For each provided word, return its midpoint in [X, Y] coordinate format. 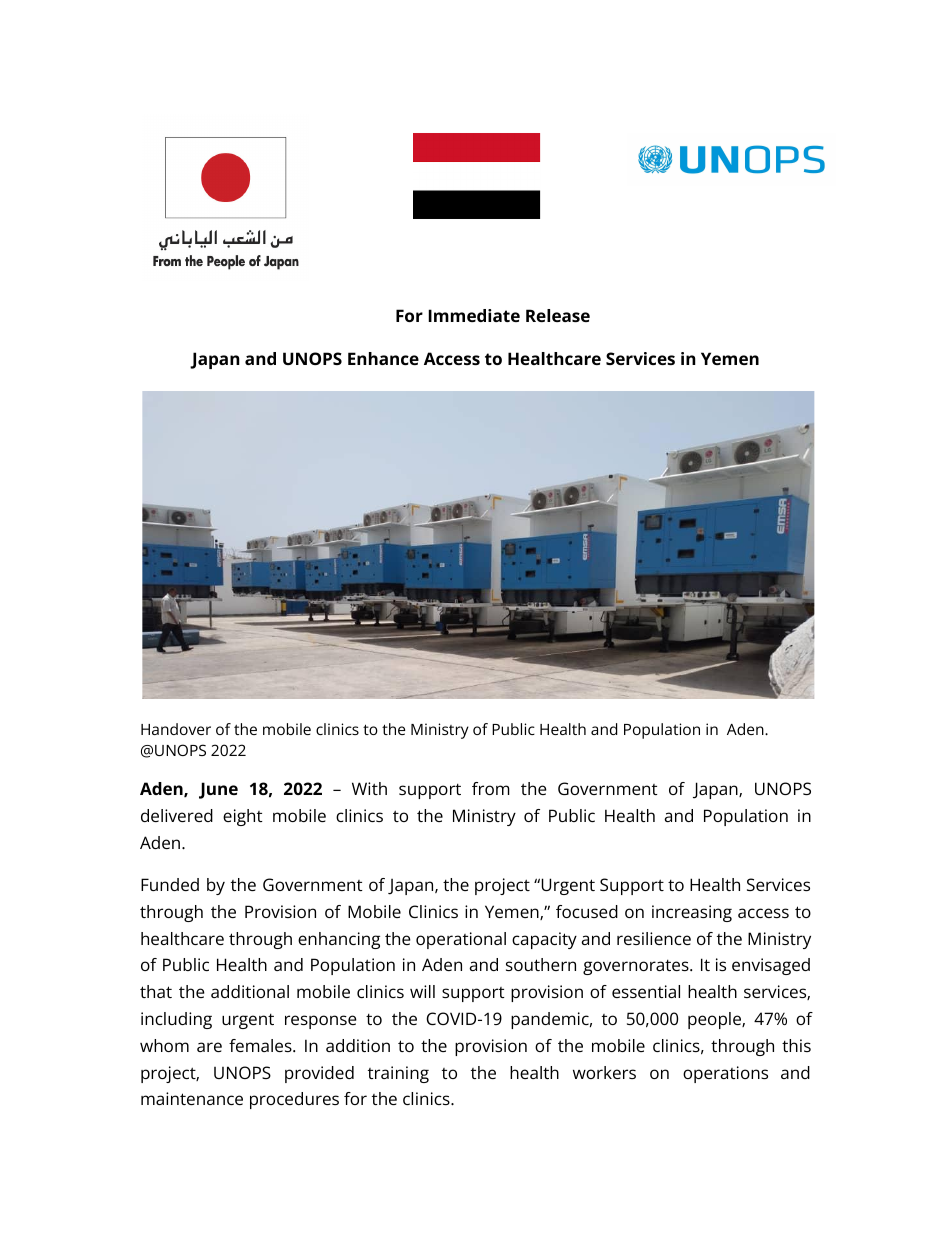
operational [461, 940]
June [218, 790]
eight [243, 817]
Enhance [383, 358]
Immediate [474, 315]
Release [558, 315]
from [491, 788]
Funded [170, 884]
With [369, 788]
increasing [692, 913]
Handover [176, 729]
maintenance [192, 1098]
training [398, 1074]
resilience [654, 938]
